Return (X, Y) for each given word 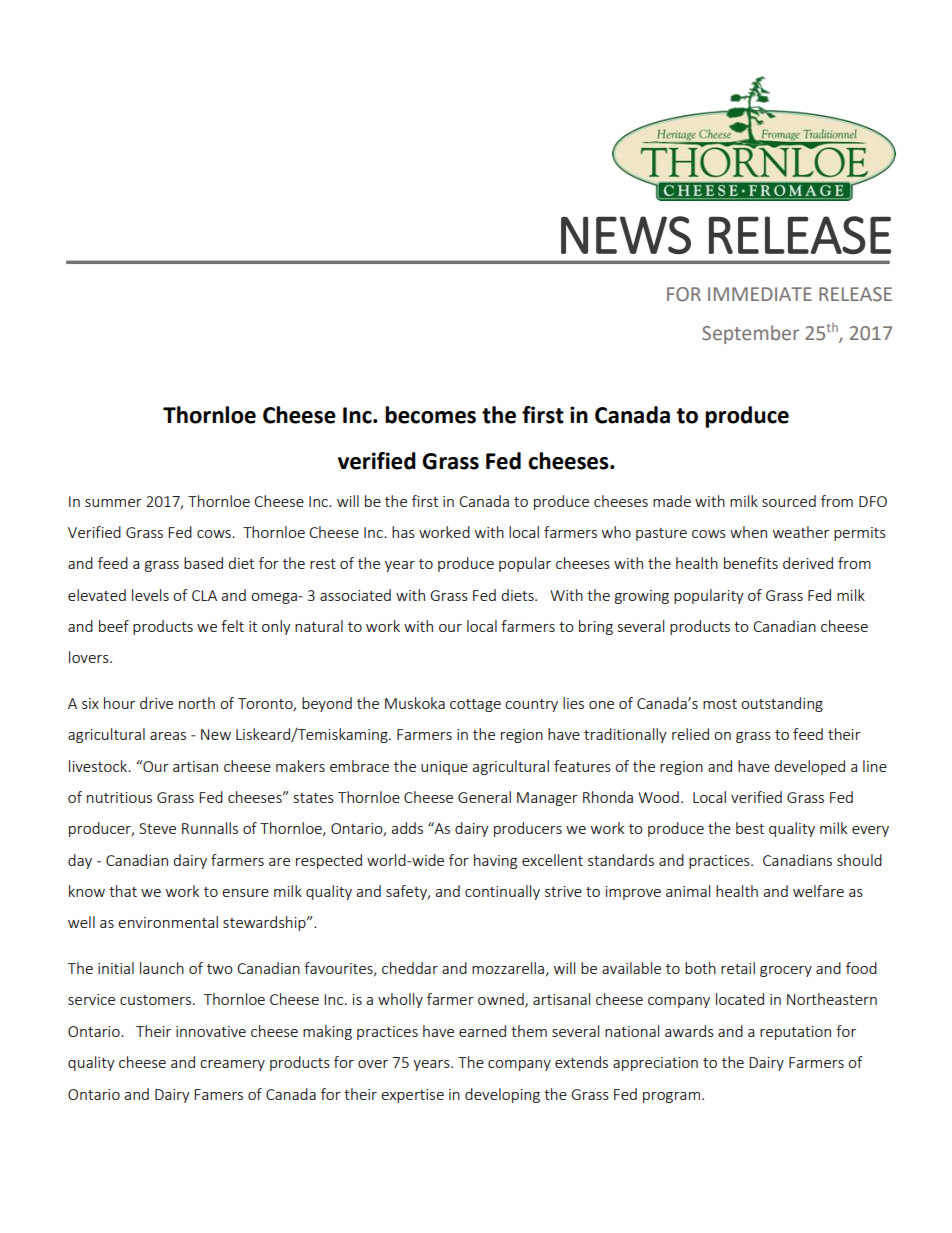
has (403, 532)
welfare (818, 891)
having (495, 861)
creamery (232, 1065)
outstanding (782, 704)
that (123, 891)
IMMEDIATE (760, 294)
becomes (430, 415)
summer (113, 503)
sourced (789, 501)
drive (156, 703)
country (531, 705)
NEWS (626, 235)
